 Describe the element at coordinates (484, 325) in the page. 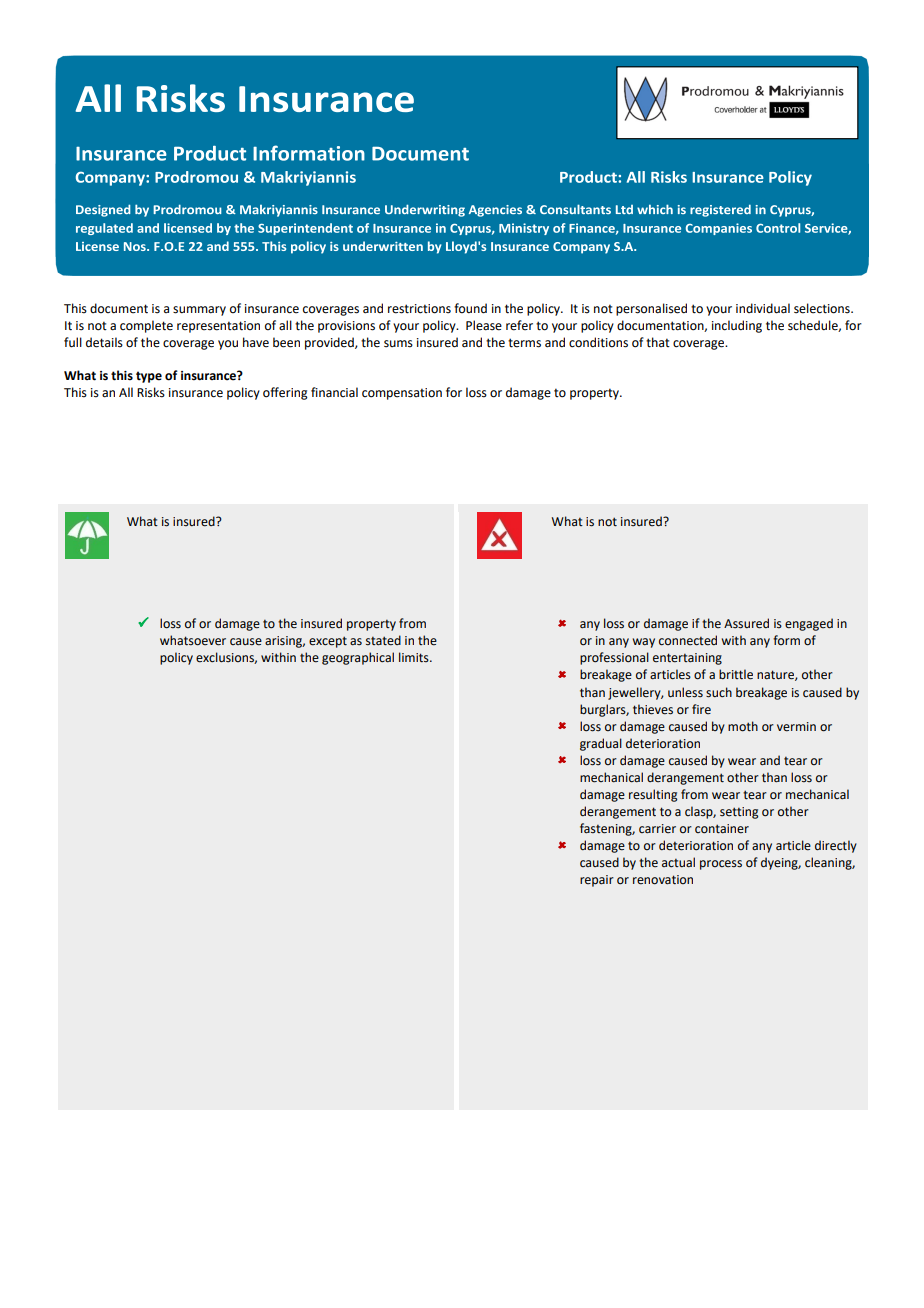

I see `Please` at that location.
